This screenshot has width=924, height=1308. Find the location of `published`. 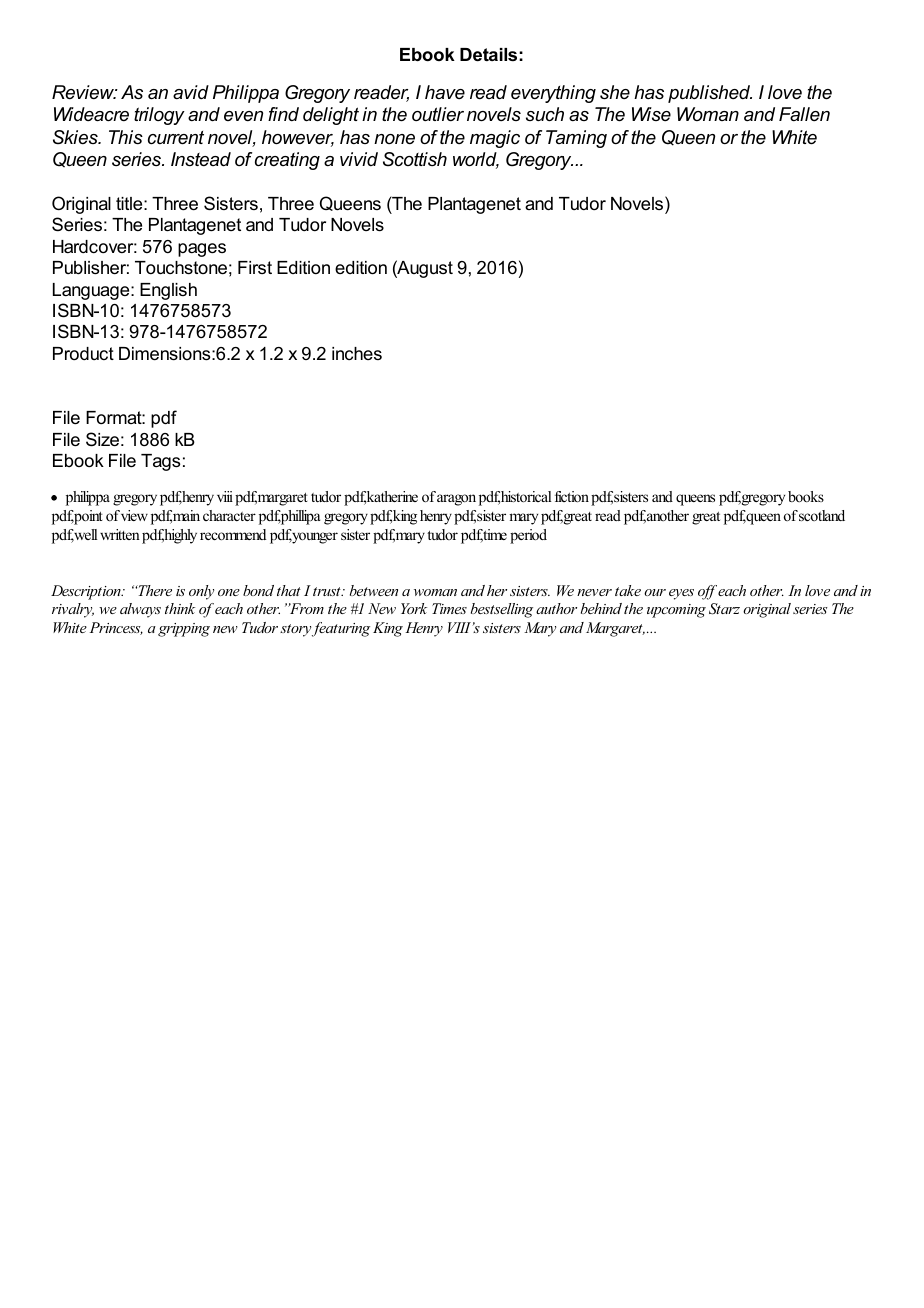

published is located at coordinates (710, 94).
